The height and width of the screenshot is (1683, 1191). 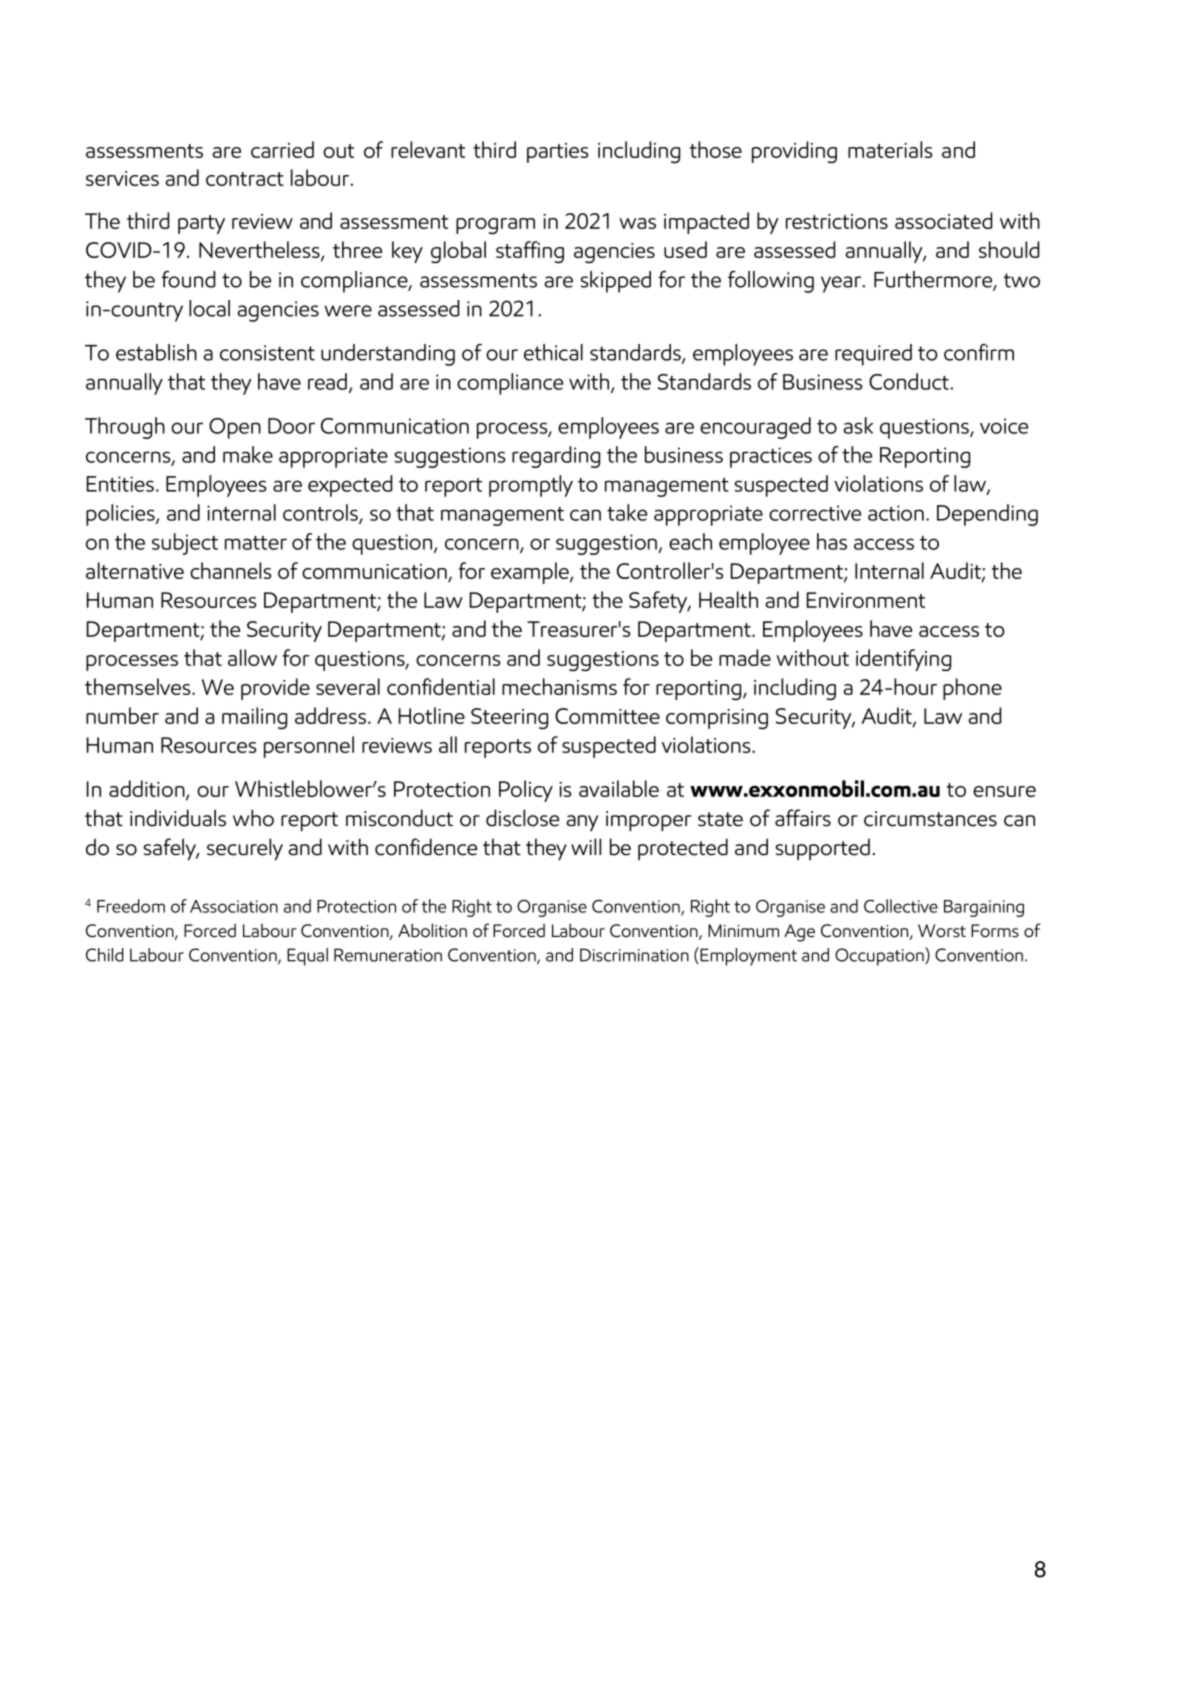 What do you see at coordinates (234, 906) in the screenshot?
I see `Association` at bounding box center [234, 906].
